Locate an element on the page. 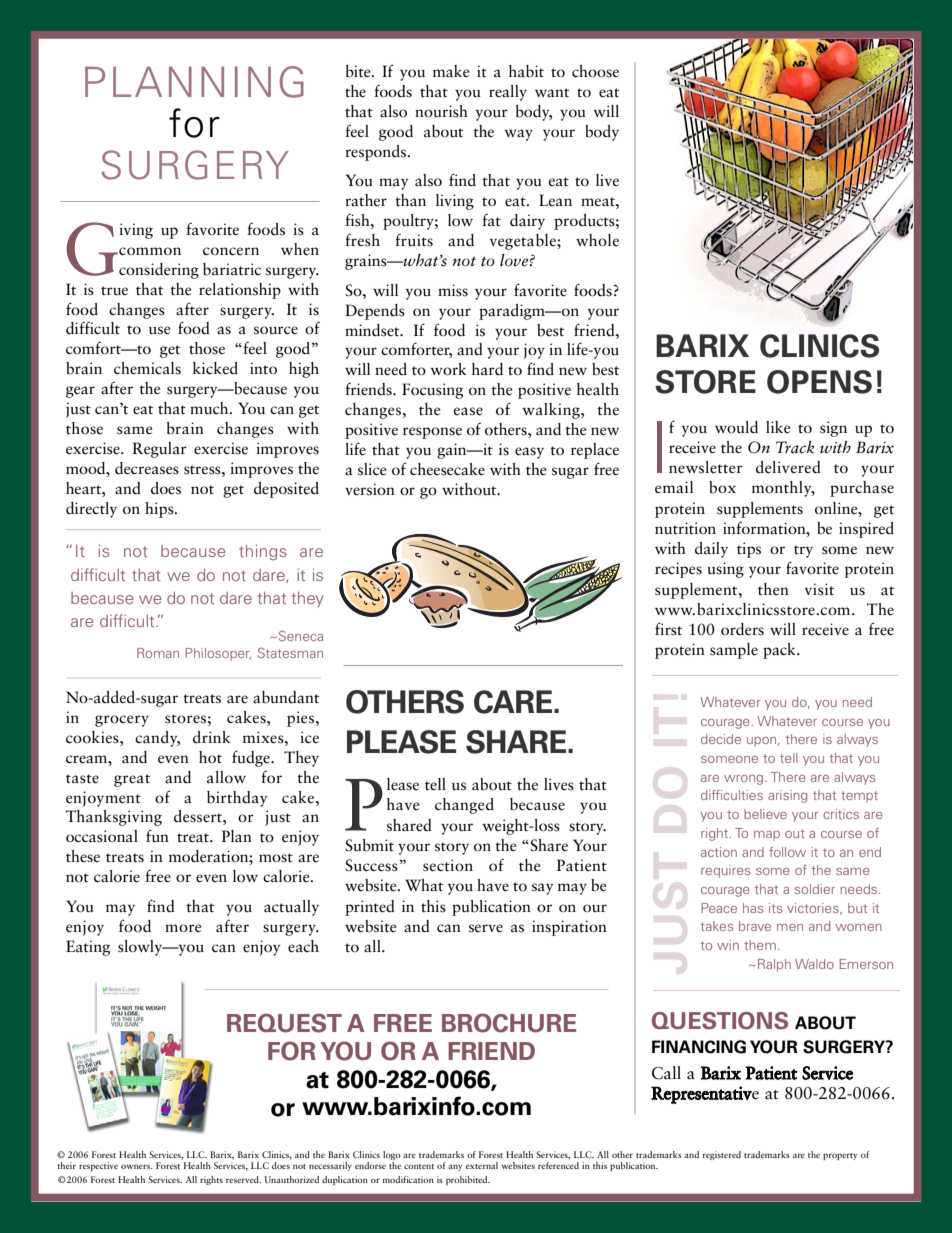 The image size is (952, 1233). hips is located at coordinates (160, 510).
